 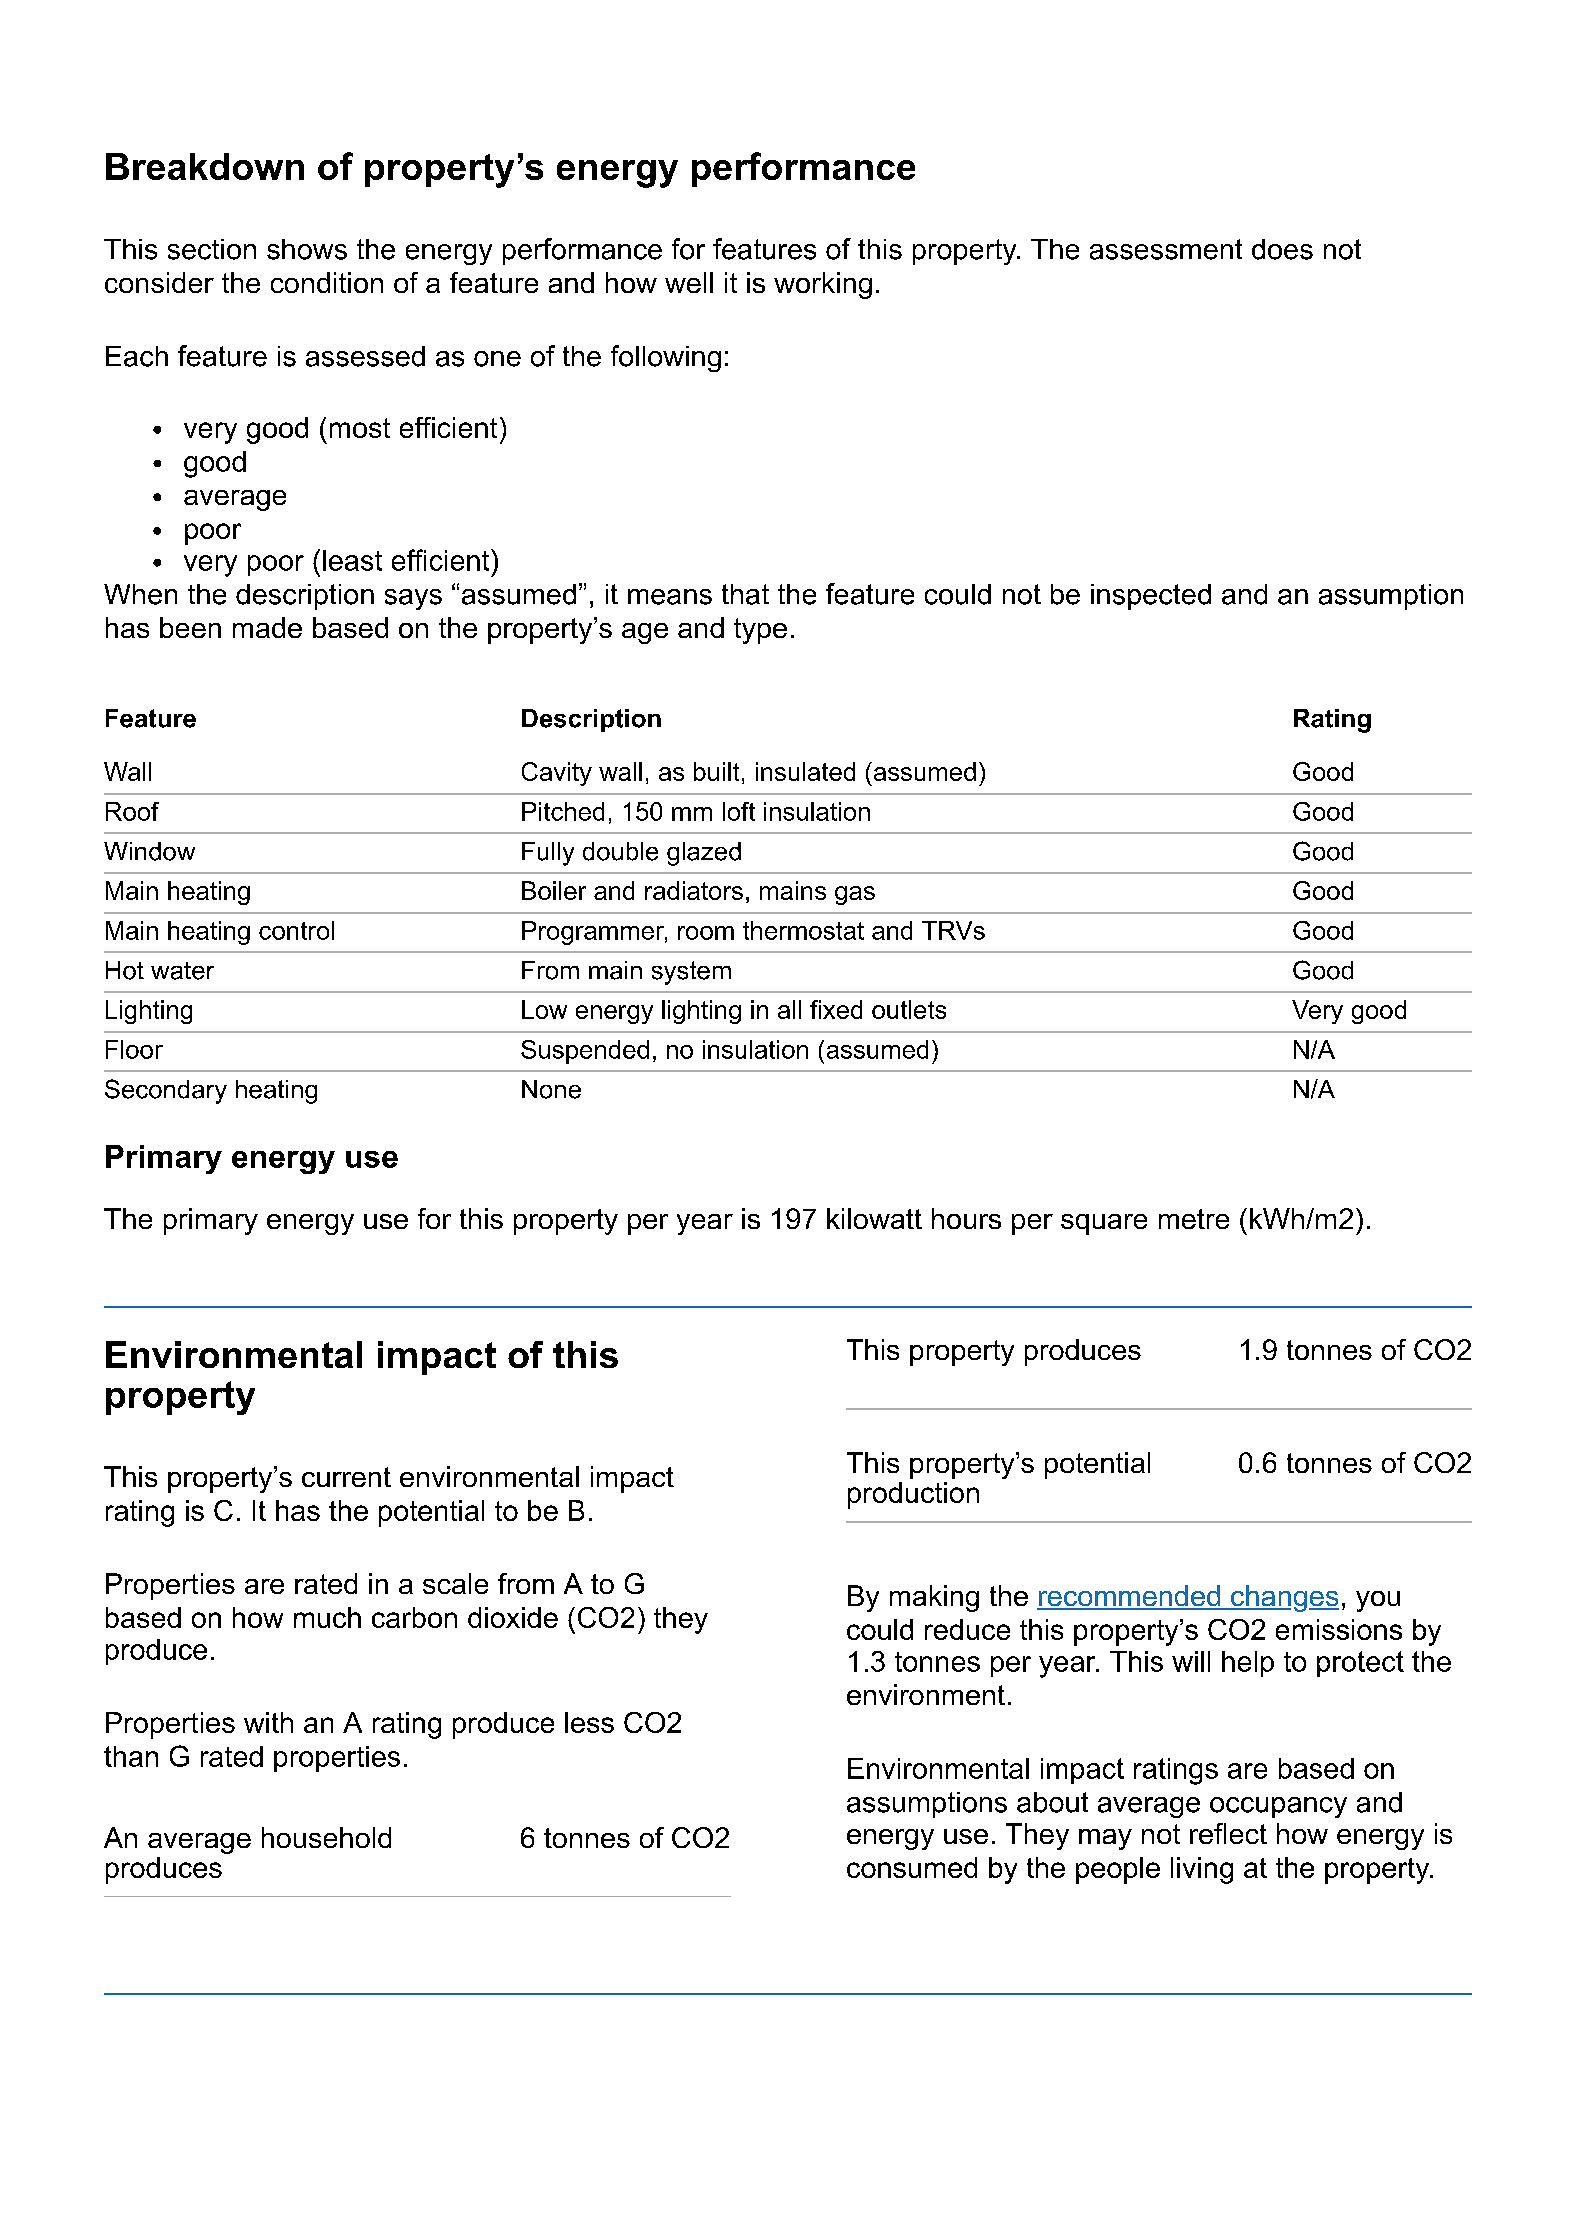 I want to click on inspected, so click(x=1151, y=597).
